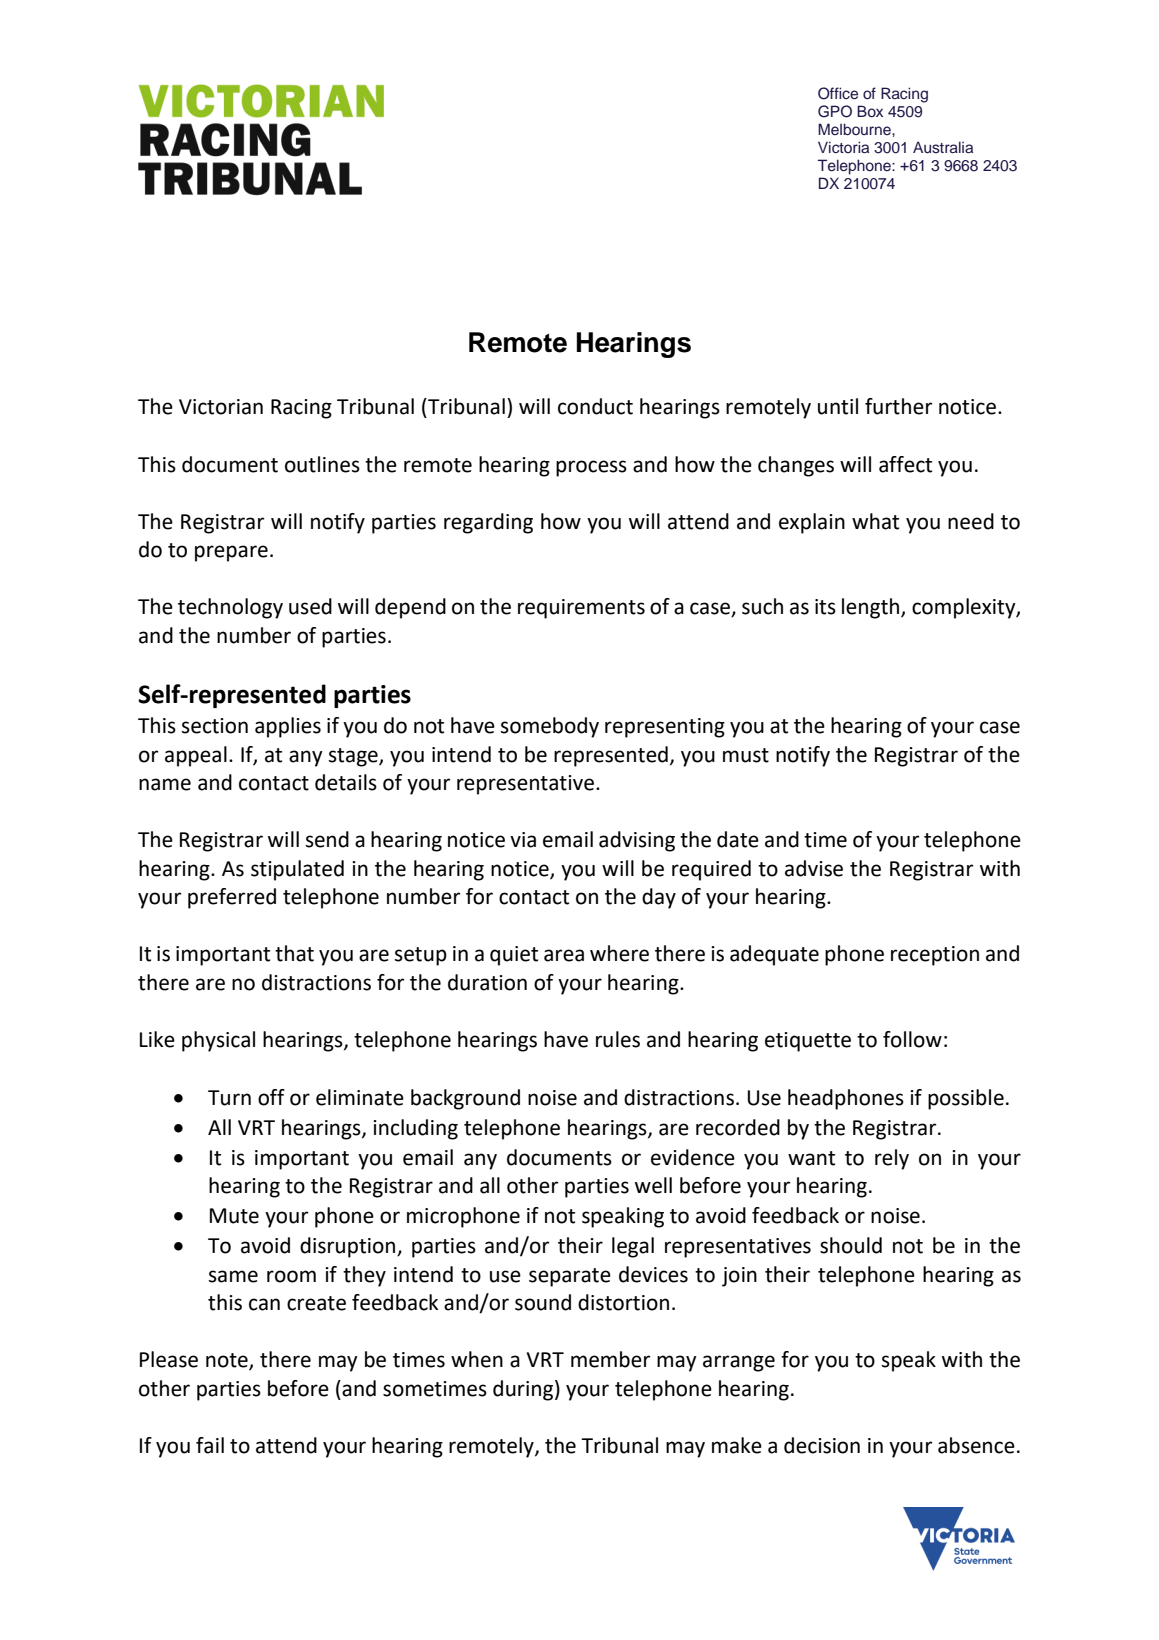 The image size is (1159, 1640). Describe the element at coordinates (591, 468) in the image. I see `process` at that location.
